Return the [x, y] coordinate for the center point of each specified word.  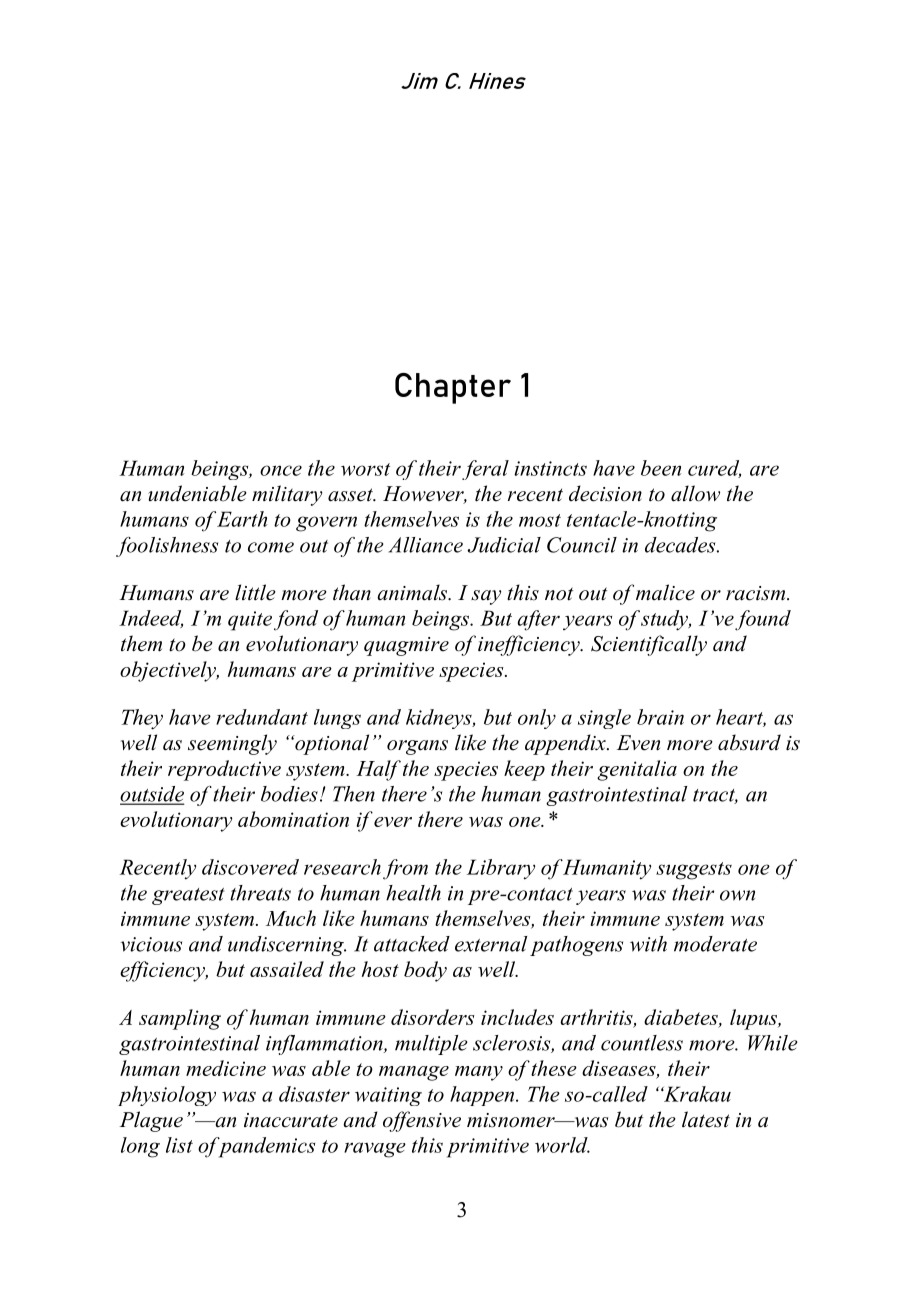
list [179, 1145]
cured [714, 469]
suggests [694, 871]
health [413, 893]
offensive [422, 1121]
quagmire [406, 646]
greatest [188, 896]
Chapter [453, 388]
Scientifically [649, 645]
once [281, 470]
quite [250, 621]
